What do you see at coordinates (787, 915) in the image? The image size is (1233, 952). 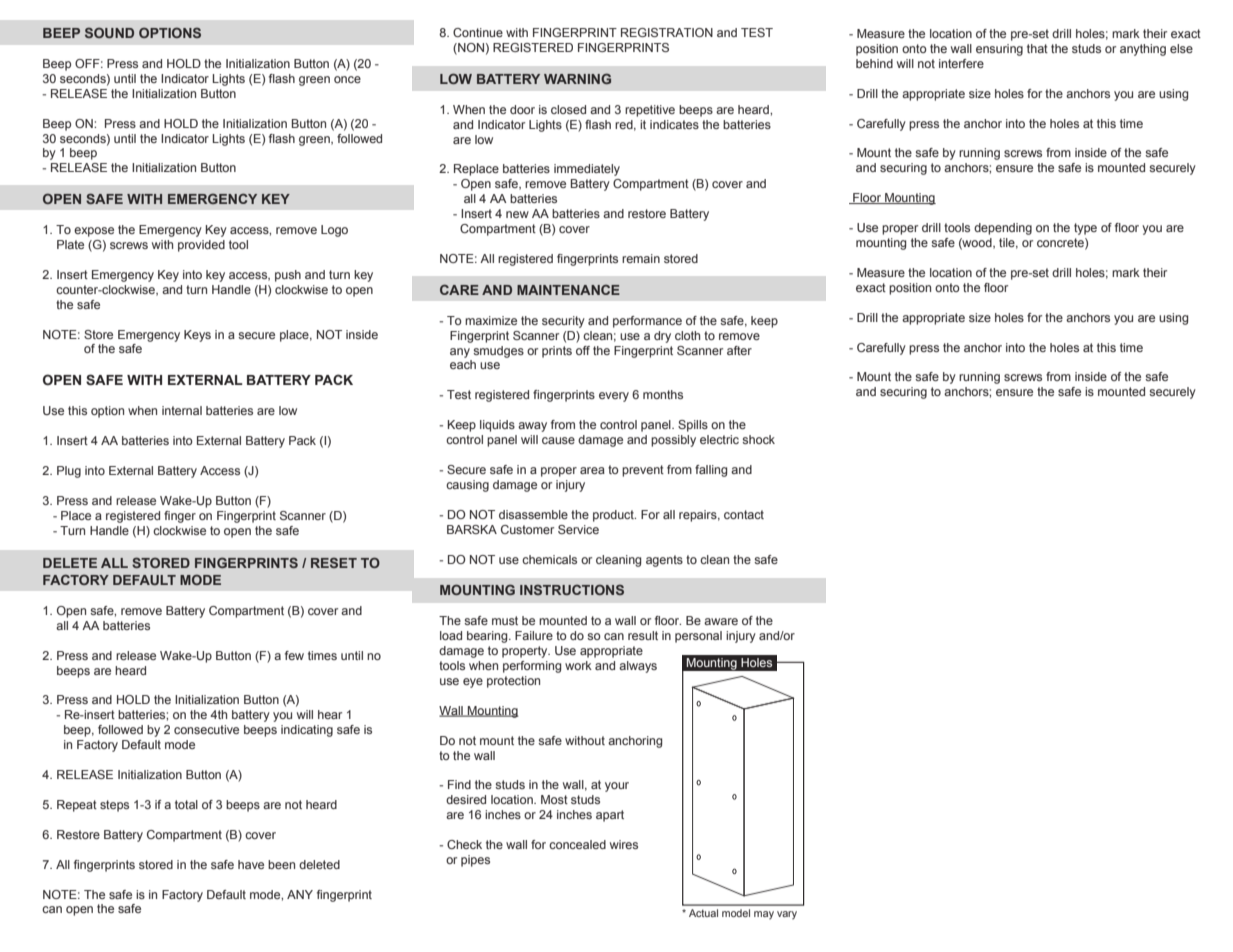 I see `vary` at bounding box center [787, 915].
